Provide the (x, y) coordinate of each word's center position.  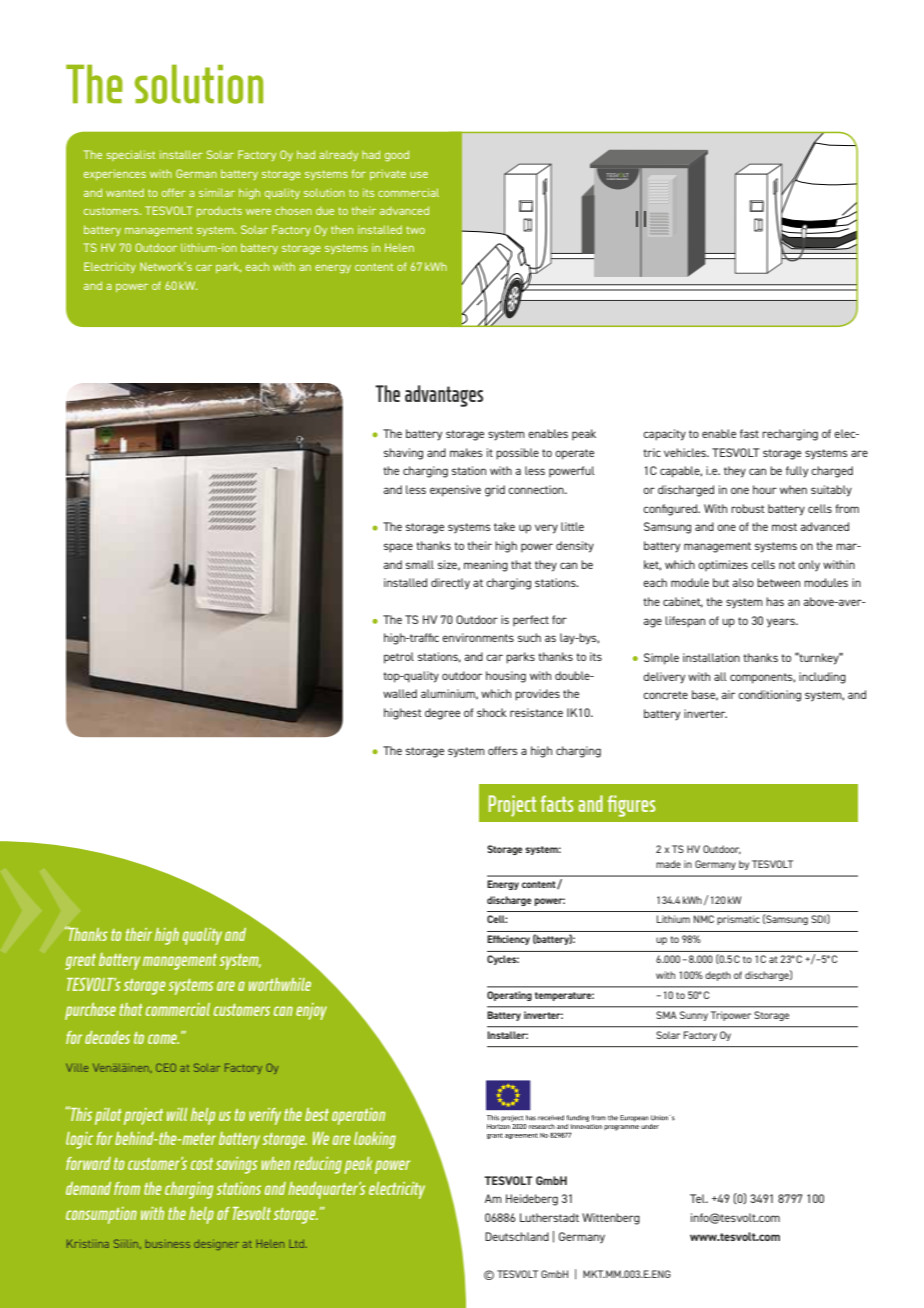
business (168, 1245)
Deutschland (517, 1236)
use (419, 175)
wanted (125, 192)
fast (749, 433)
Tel (698, 1198)
